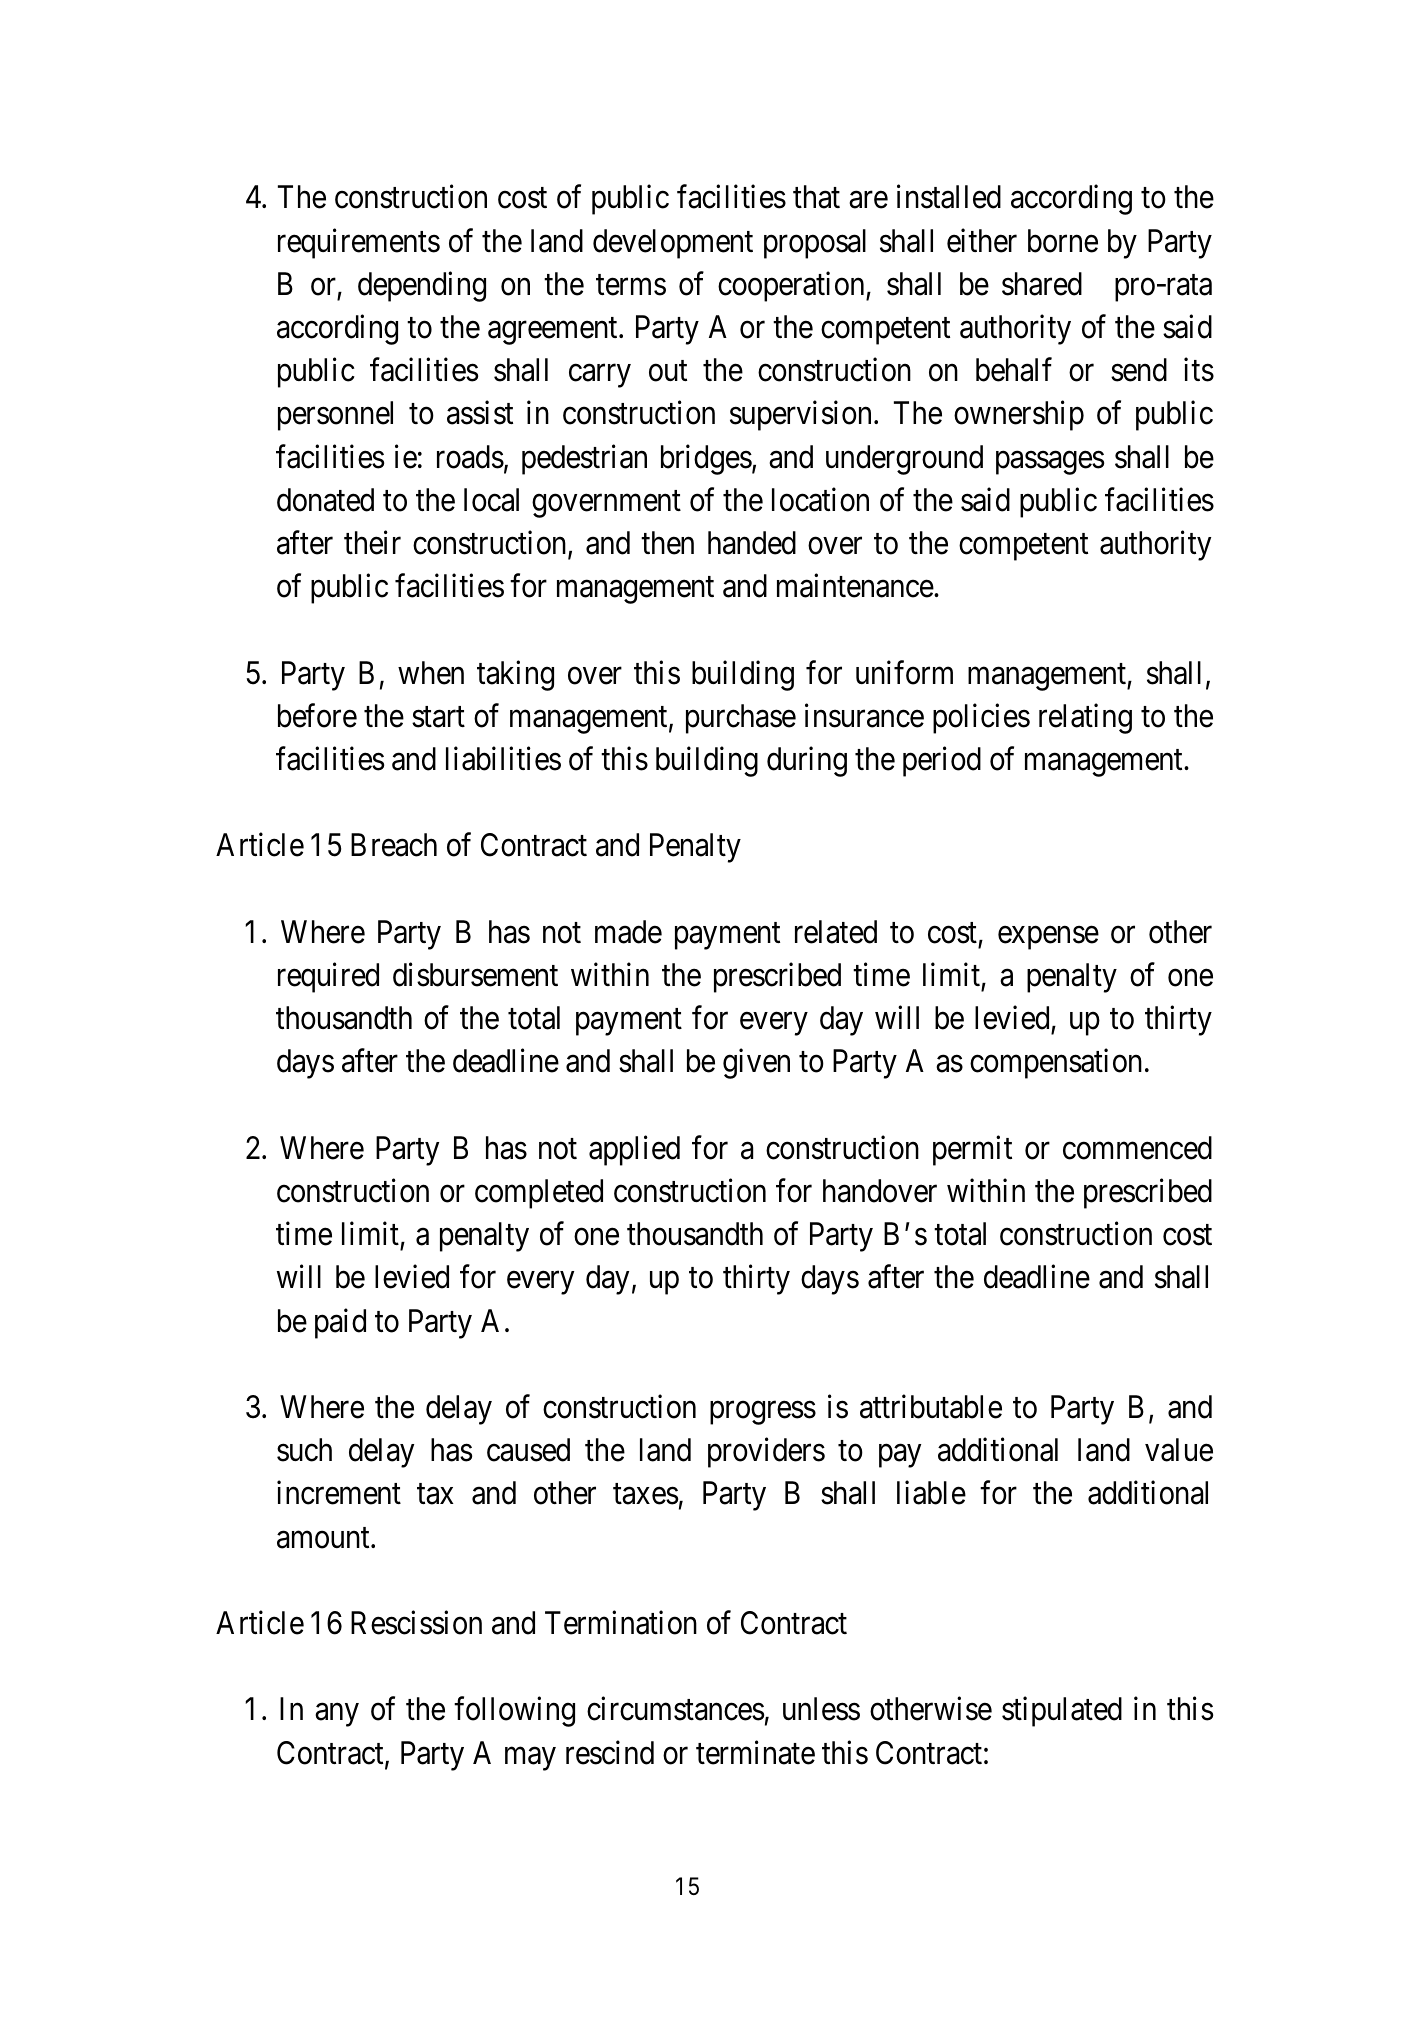 The width and height of the page is (1428, 2020). I want to click on passages, so click(1050, 463).
